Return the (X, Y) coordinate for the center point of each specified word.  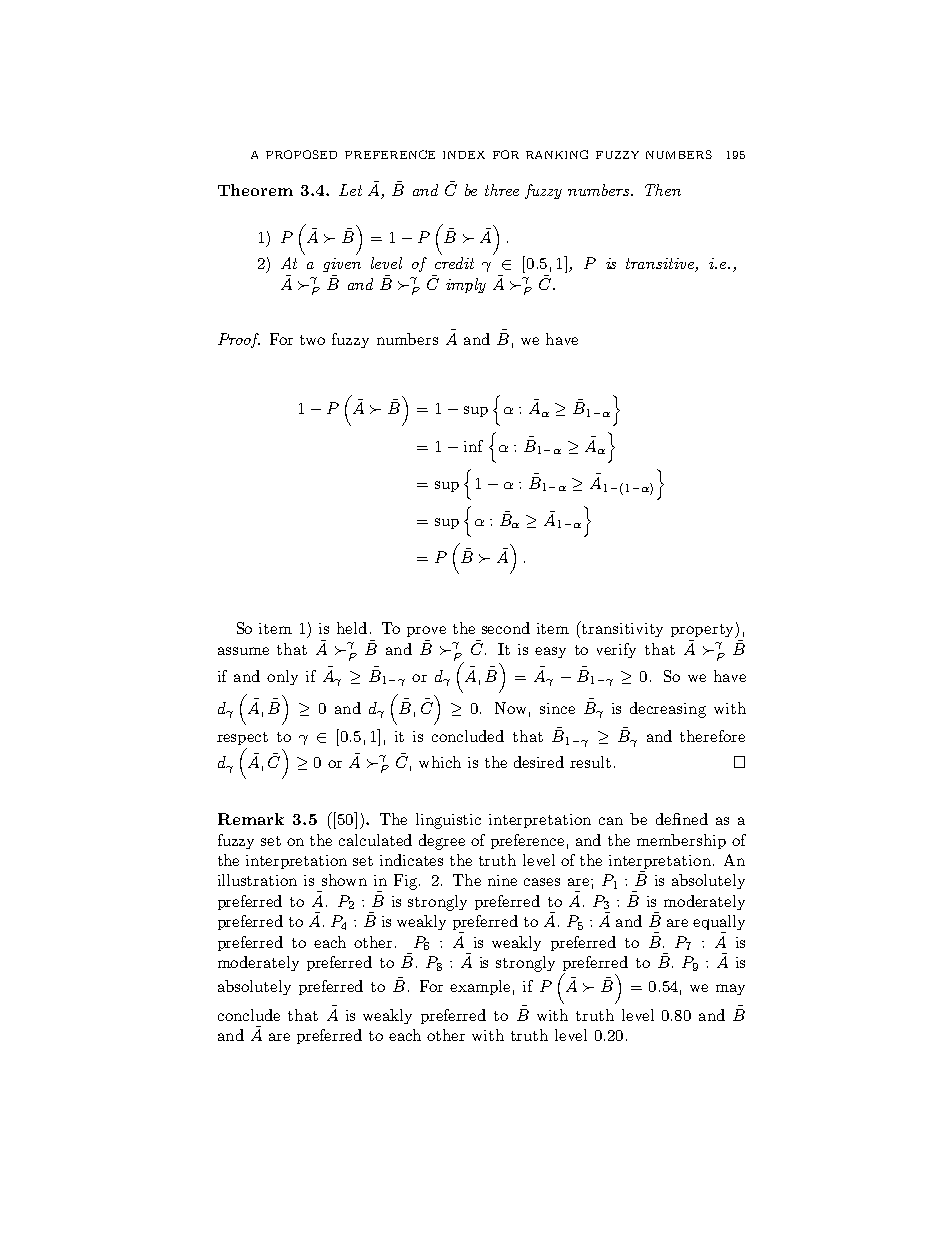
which (440, 762)
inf (473, 446)
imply (466, 285)
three (502, 190)
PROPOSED (301, 154)
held (352, 628)
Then (663, 190)
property (703, 631)
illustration (257, 880)
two (312, 340)
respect (242, 738)
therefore (712, 736)
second (506, 628)
